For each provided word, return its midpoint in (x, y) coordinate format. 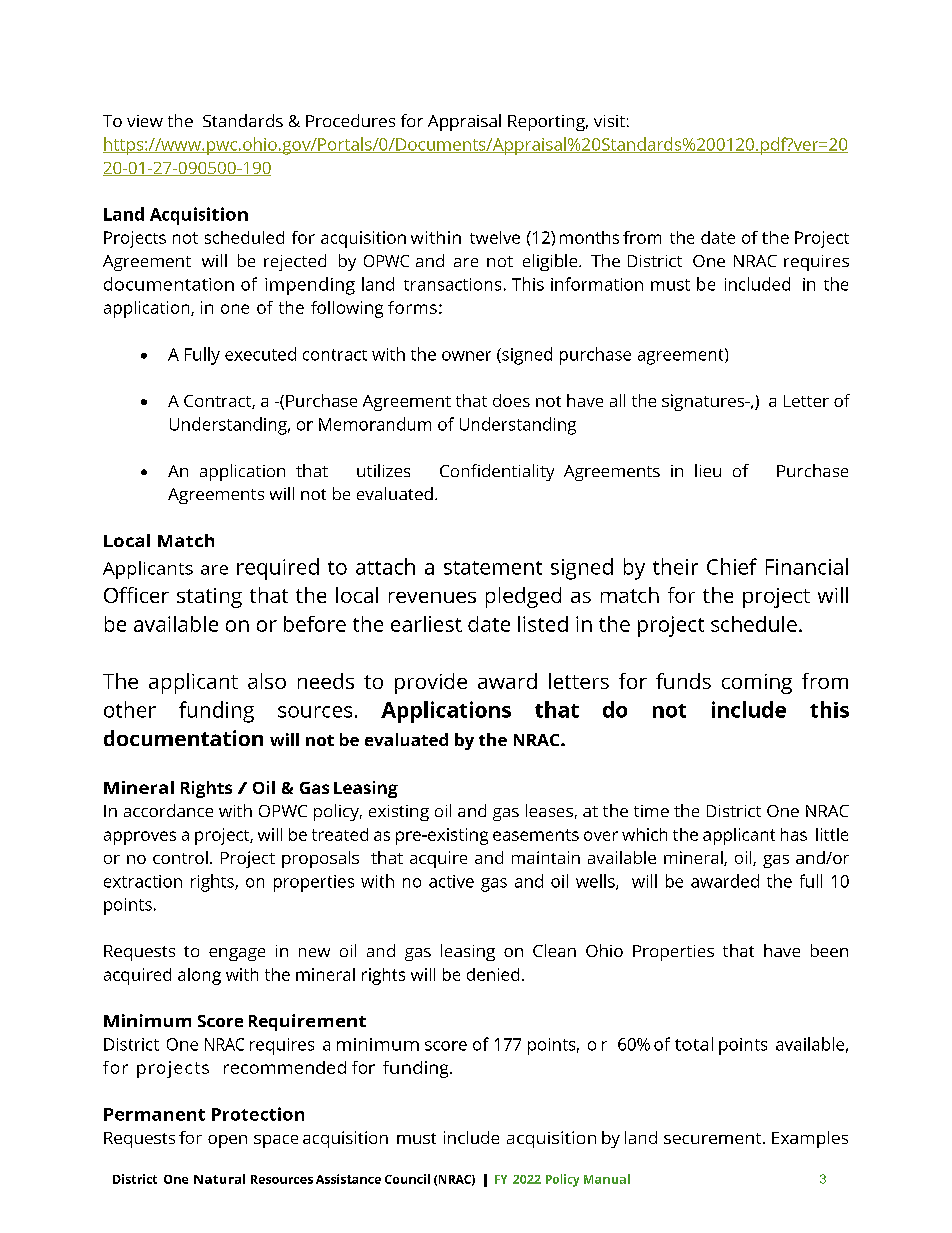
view (145, 121)
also (267, 681)
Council (407, 1179)
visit (609, 121)
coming (757, 684)
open (227, 1141)
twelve (495, 237)
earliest (426, 624)
